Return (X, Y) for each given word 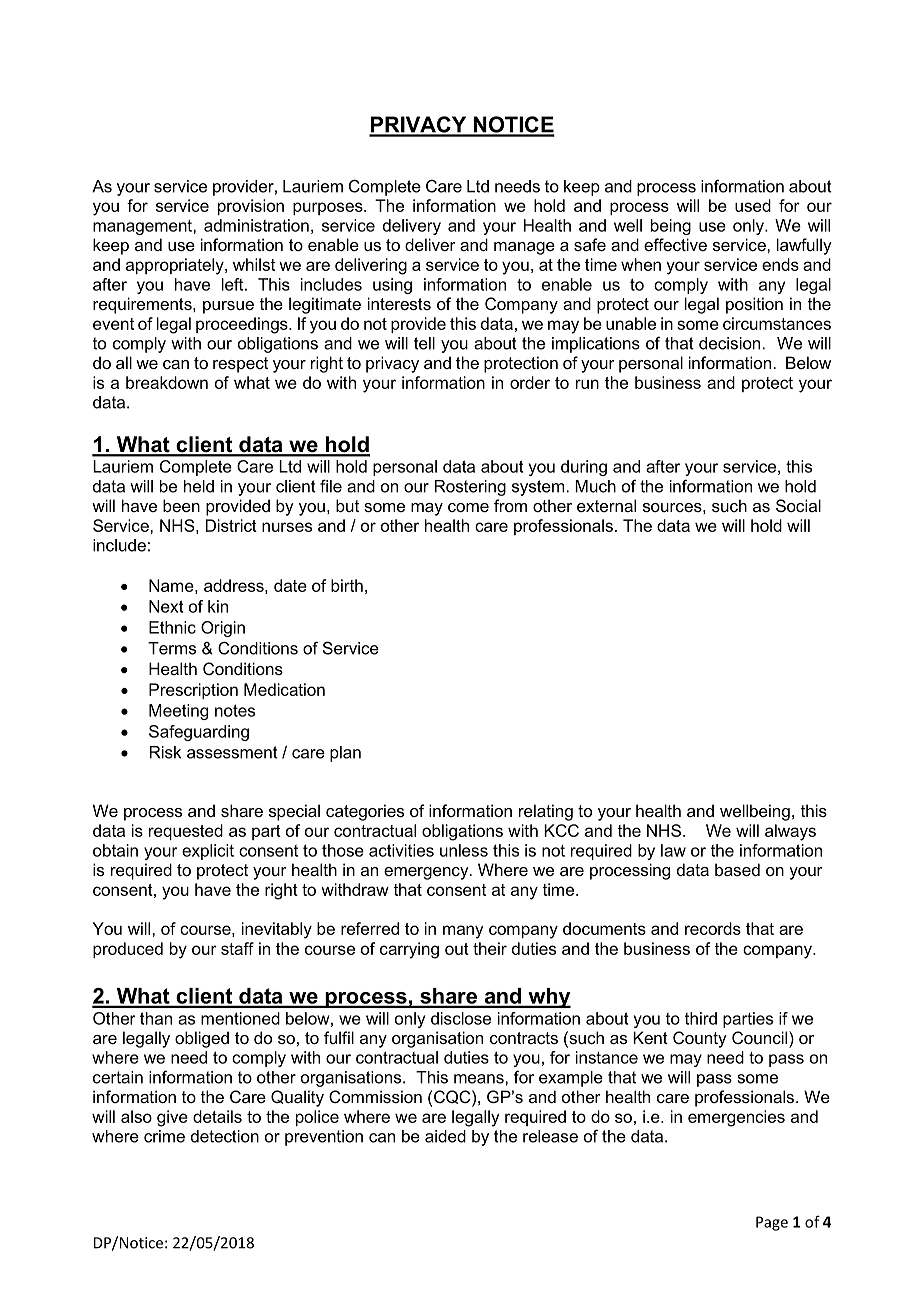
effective (675, 244)
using (392, 286)
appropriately (176, 266)
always (790, 832)
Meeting (178, 712)
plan (345, 754)
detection (225, 1136)
